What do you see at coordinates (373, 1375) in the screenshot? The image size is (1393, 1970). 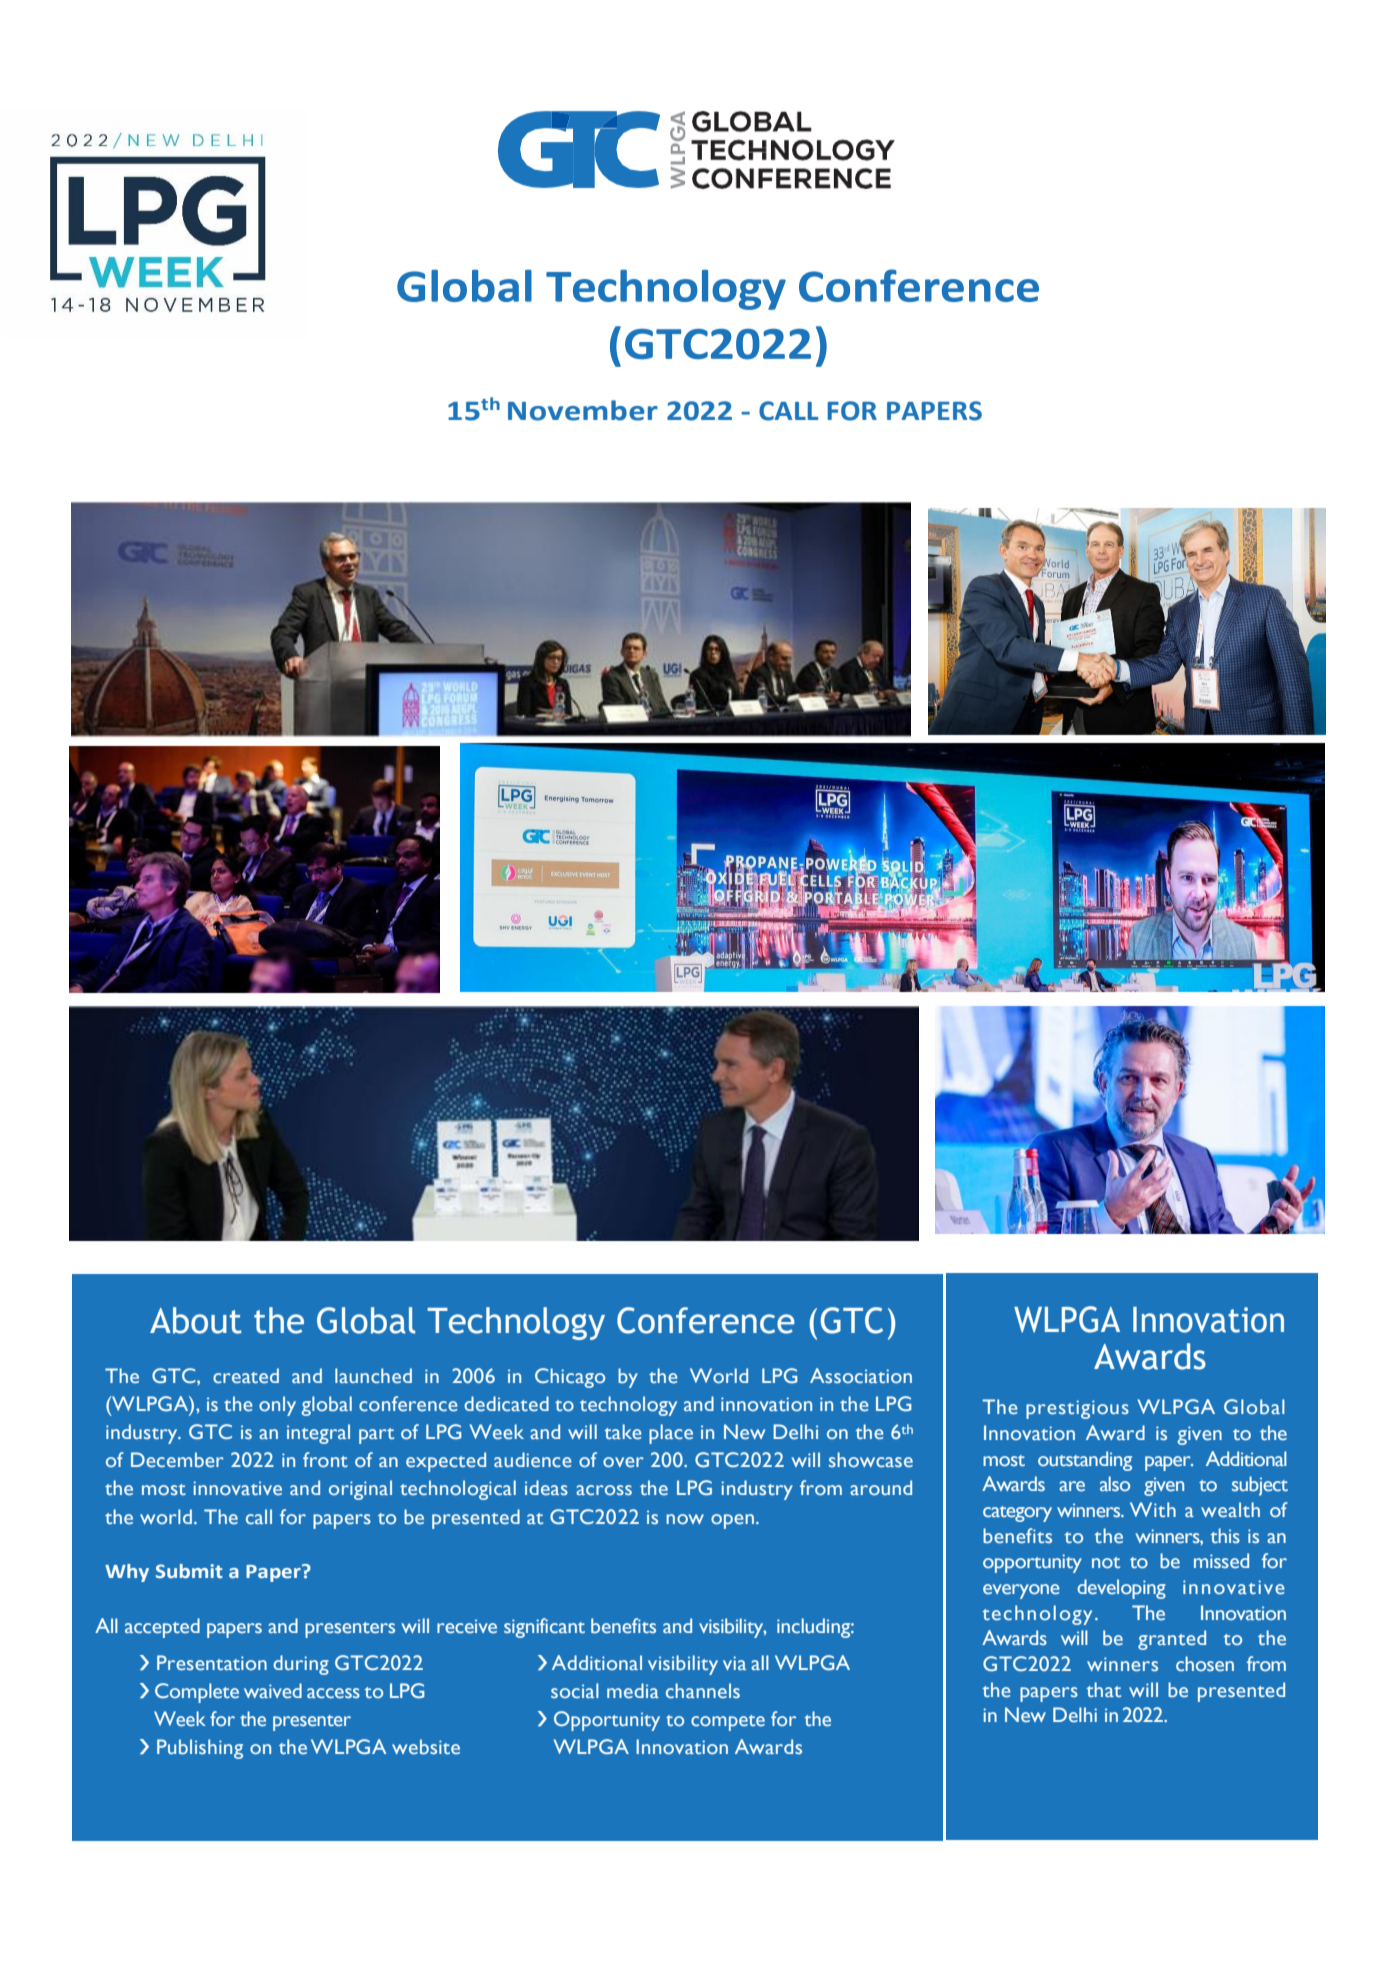 I see `launched` at bounding box center [373, 1375].
